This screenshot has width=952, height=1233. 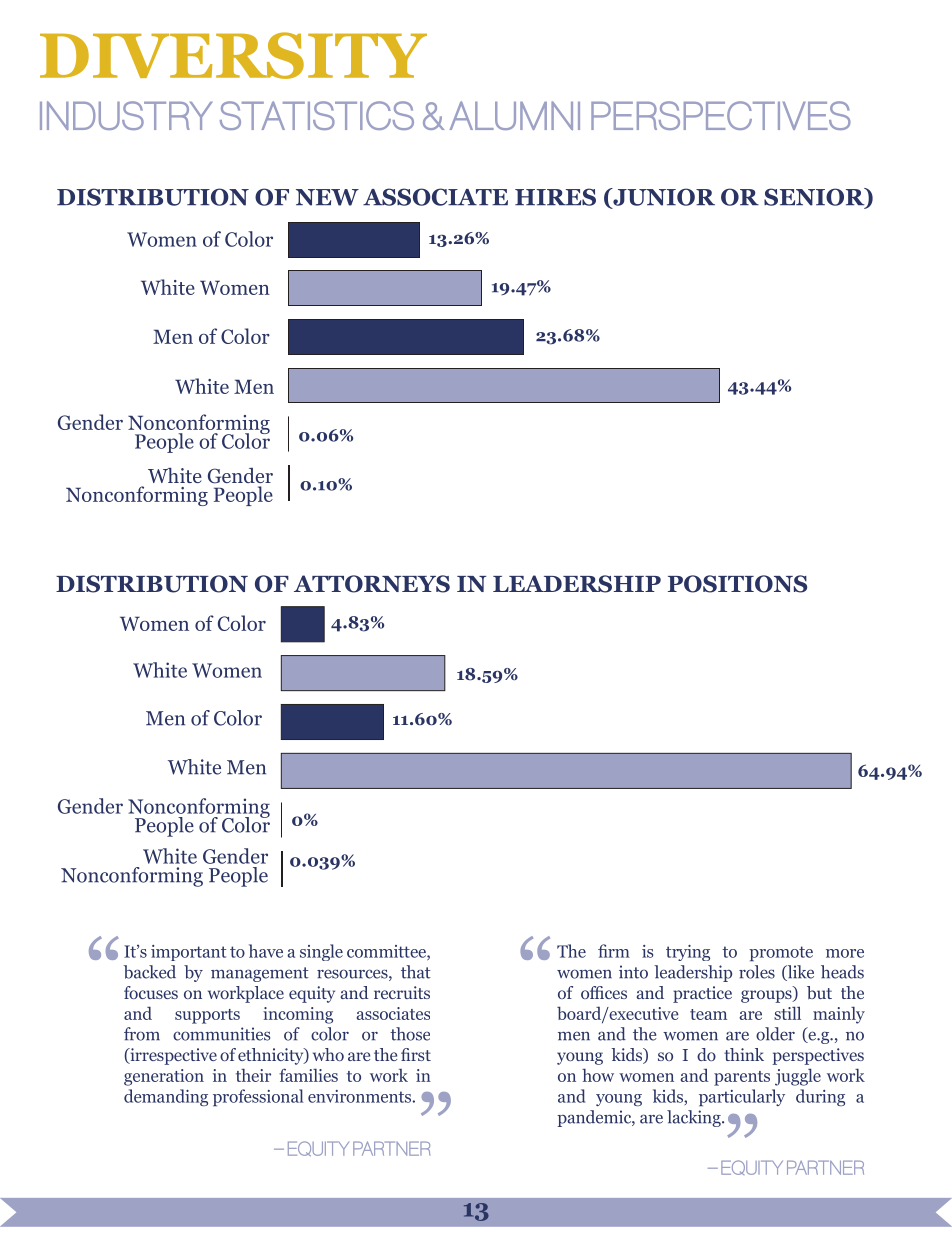 What do you see at coordinates (663, 198) in the screenshot?
I see `JUNIOR` at bounding box center [663, 198].
